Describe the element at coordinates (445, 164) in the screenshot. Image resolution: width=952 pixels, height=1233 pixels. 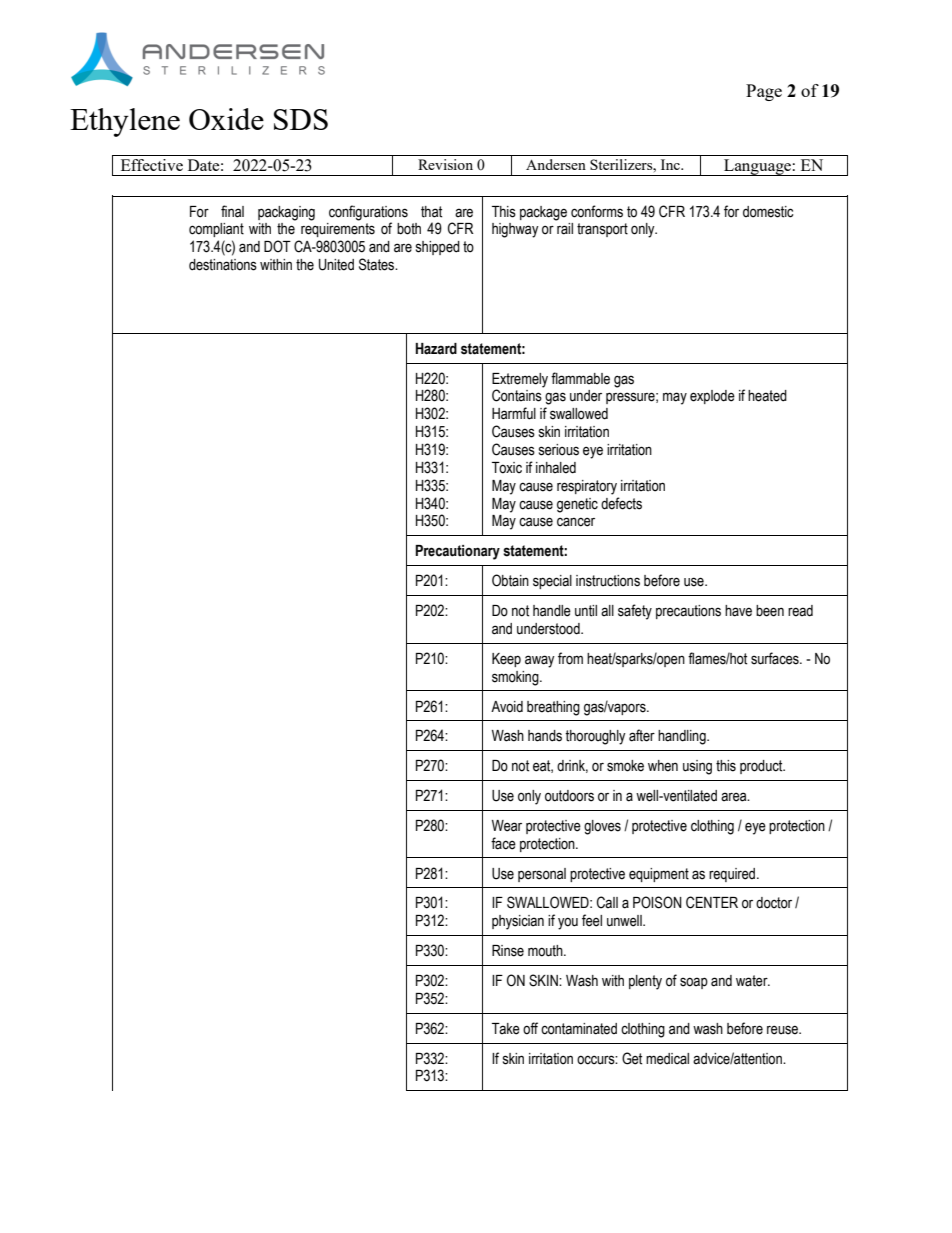
I see `Revision` at that location.
